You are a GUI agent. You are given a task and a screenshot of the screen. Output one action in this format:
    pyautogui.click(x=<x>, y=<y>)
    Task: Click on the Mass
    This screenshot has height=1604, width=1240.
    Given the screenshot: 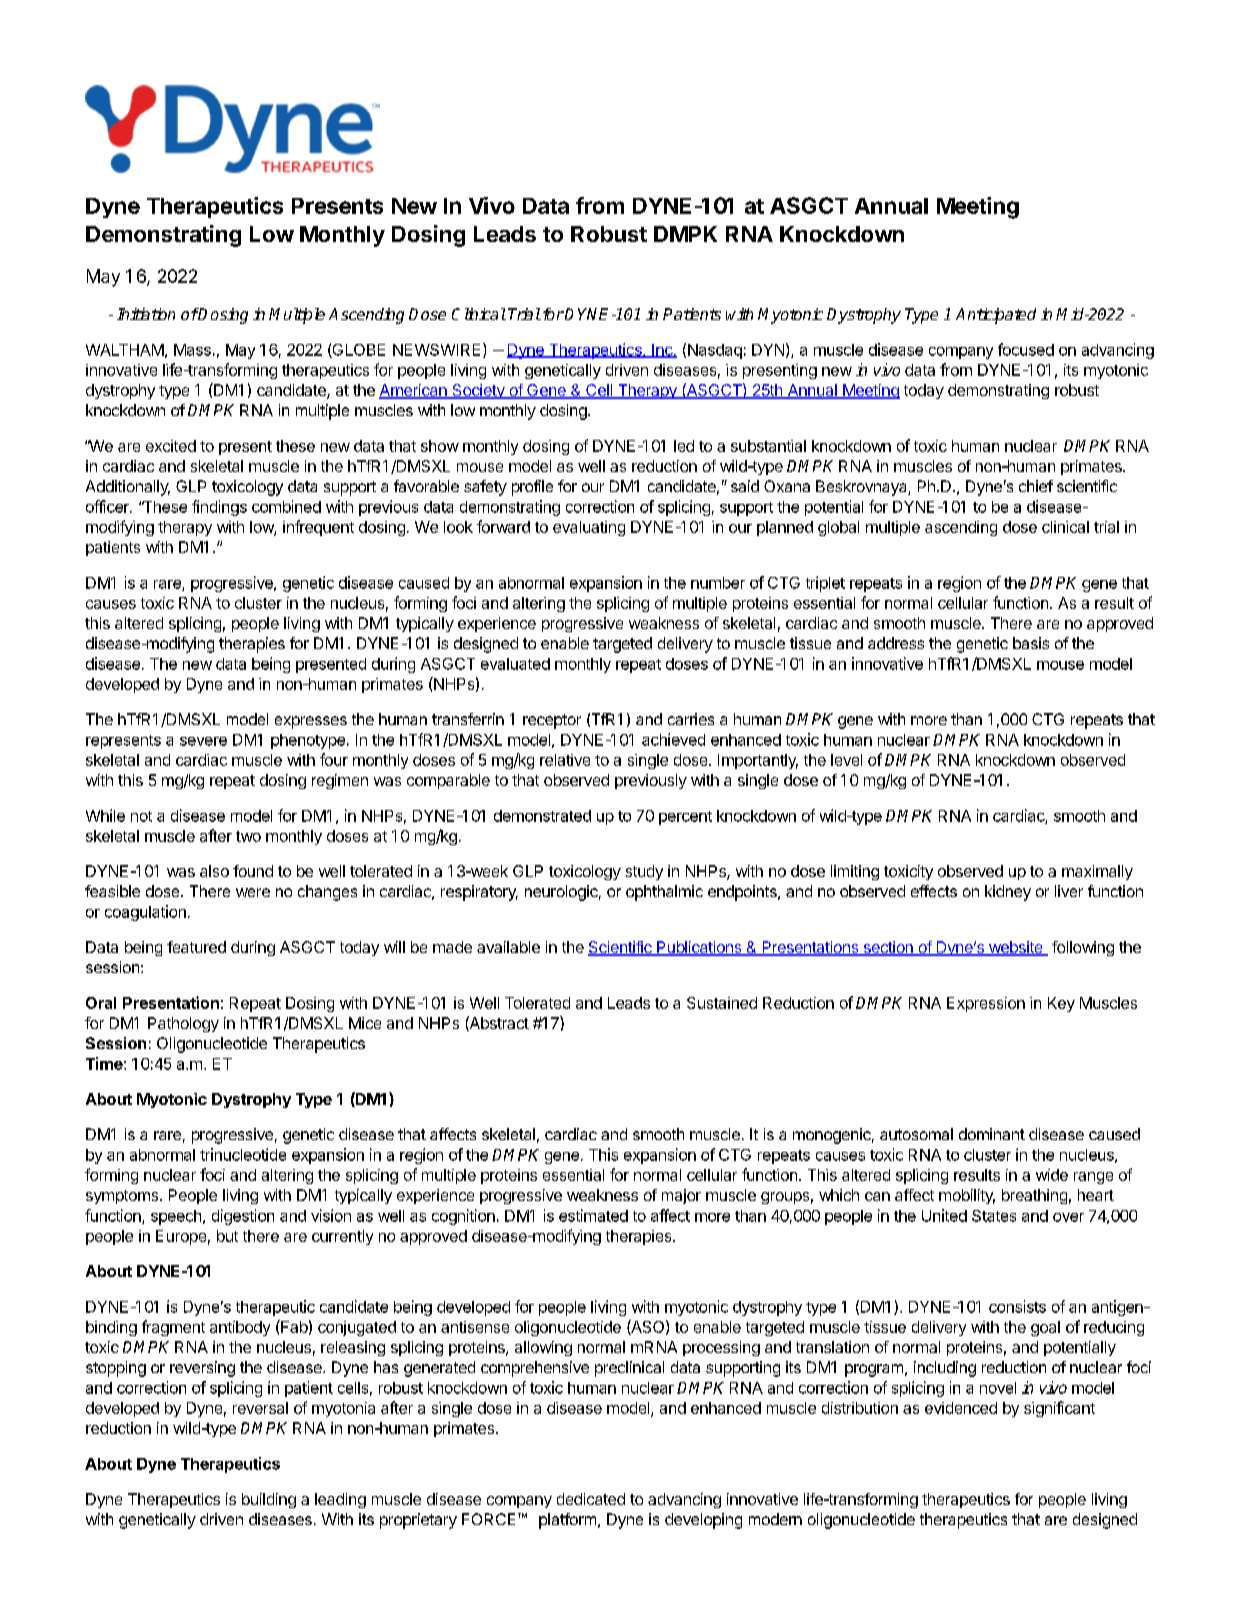 What is the action you would take?
    pyautogui.click(x=192, y=350)
